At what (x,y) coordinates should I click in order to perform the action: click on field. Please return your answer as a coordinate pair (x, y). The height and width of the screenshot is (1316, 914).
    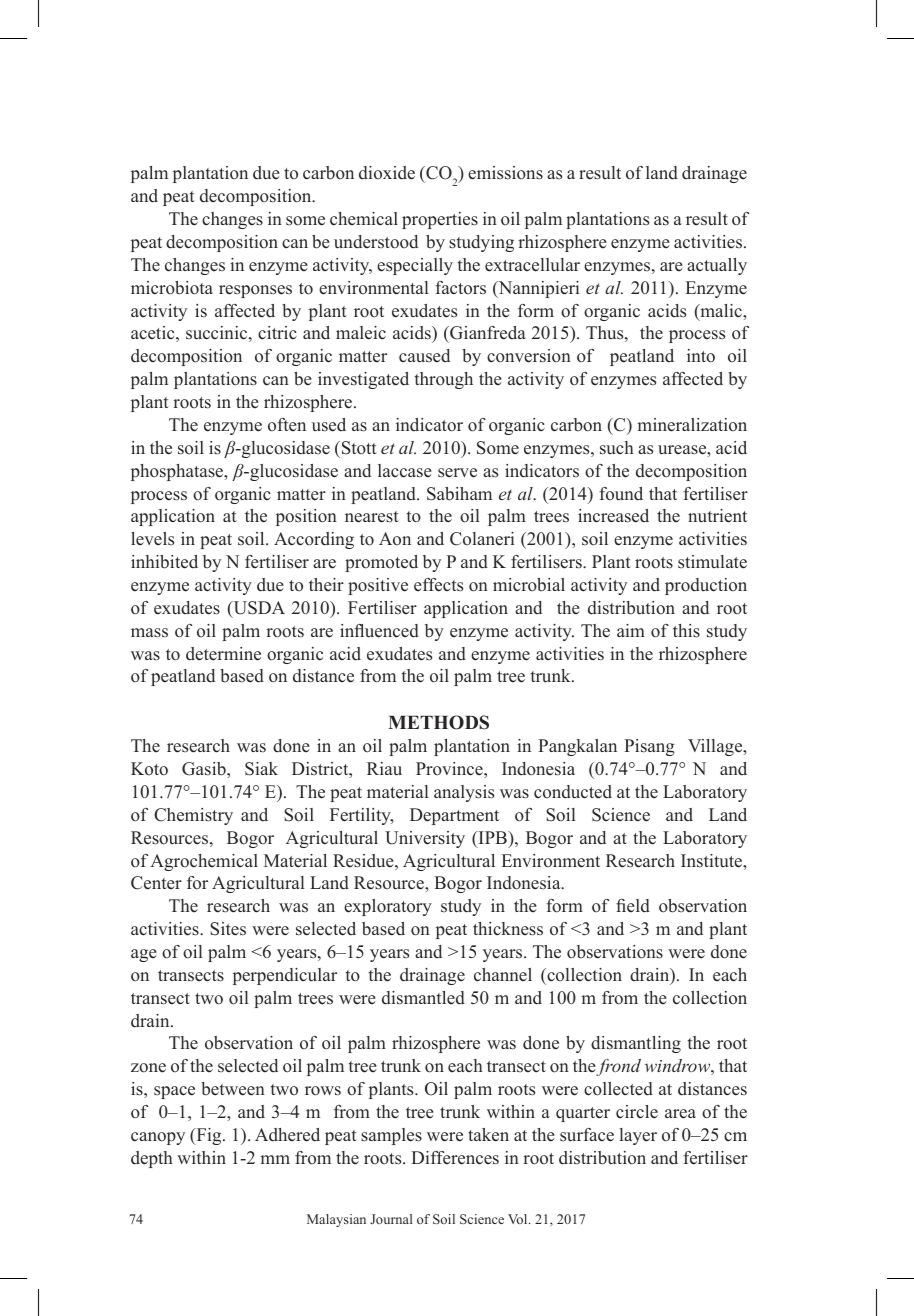
    Looking at the image, I should click on (633, 906).
